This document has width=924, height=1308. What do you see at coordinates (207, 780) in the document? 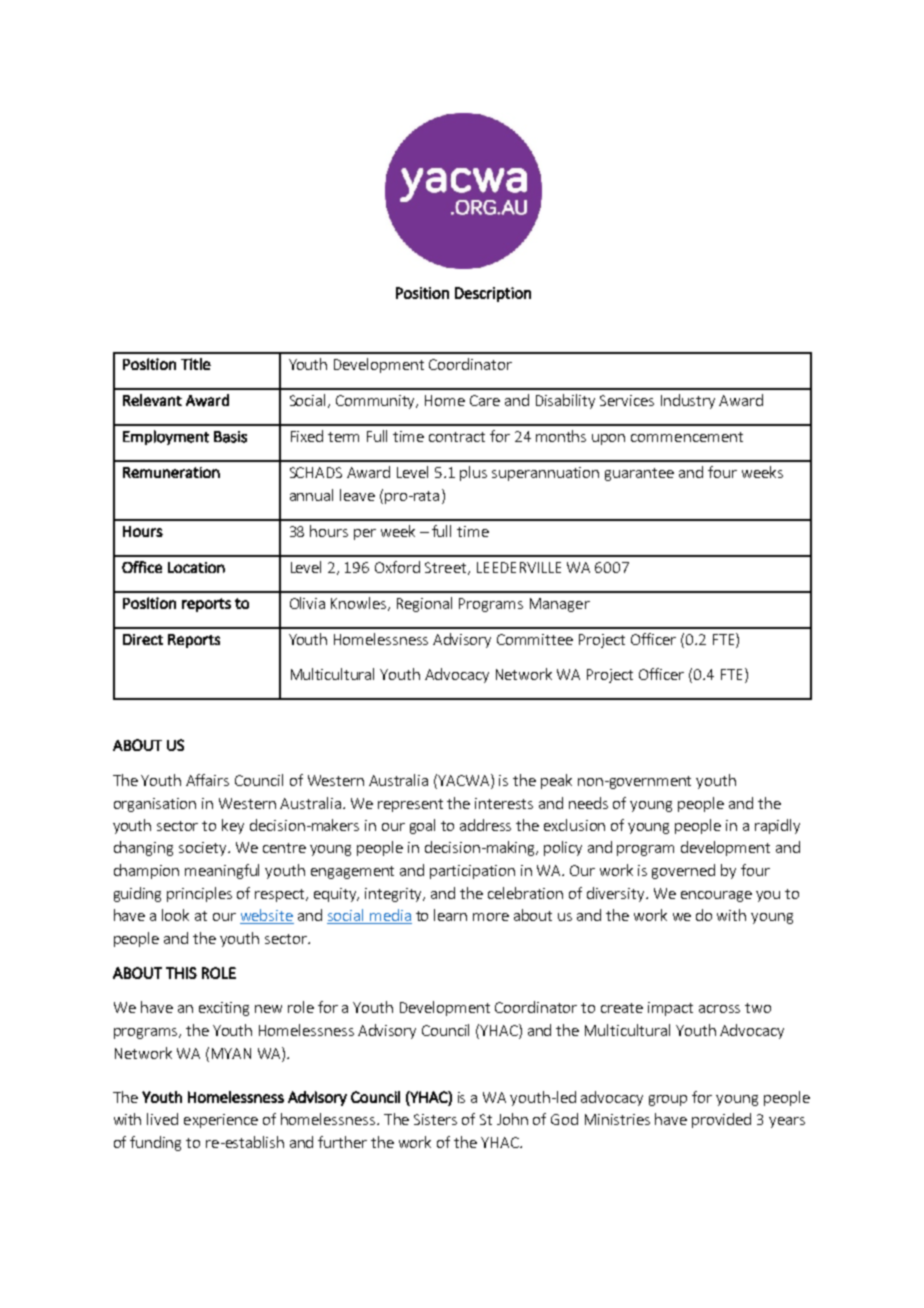
I see `Affairs` at bounding box center [207, 780].
